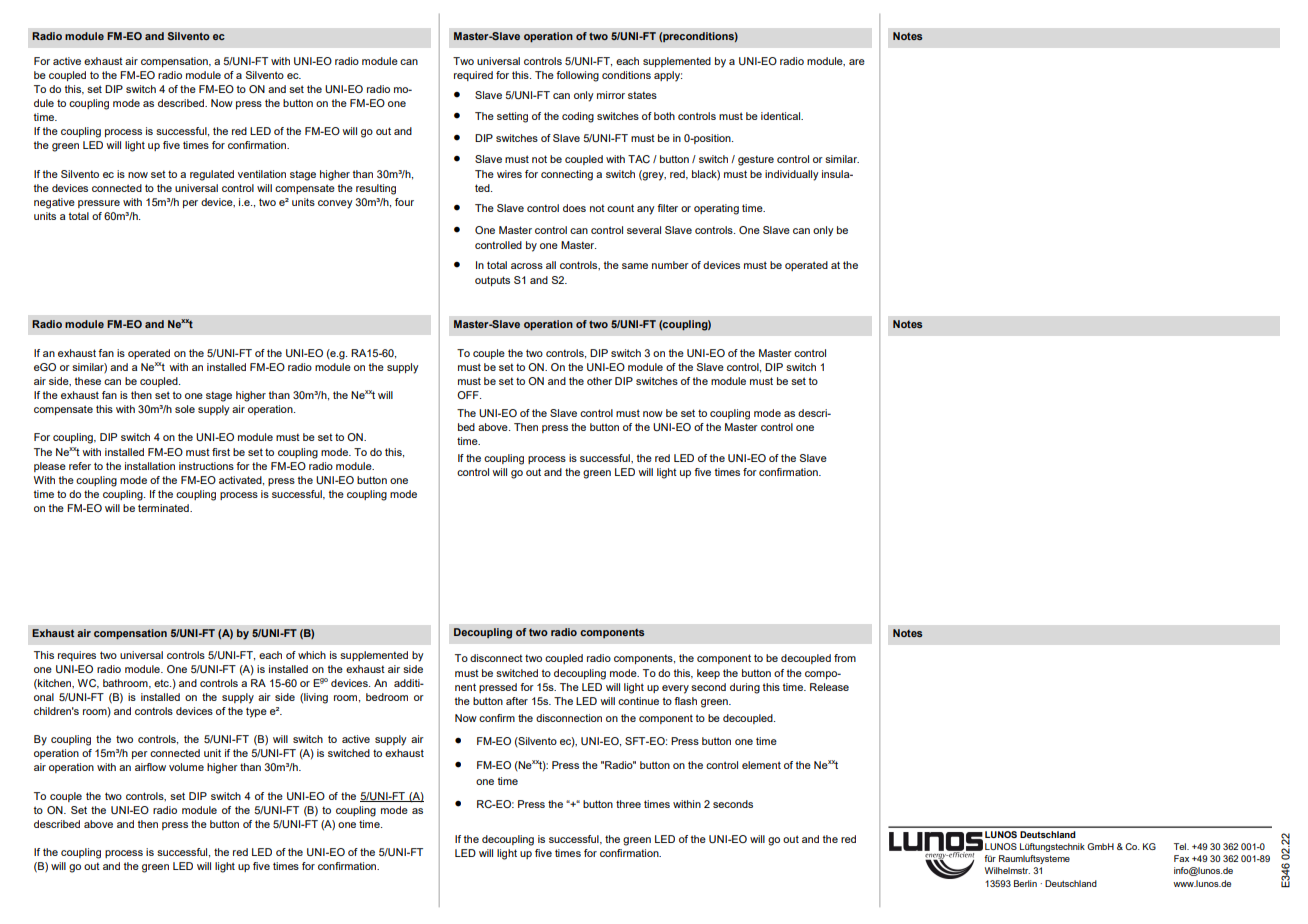  I want to click on instructions, so click(206, 466).
